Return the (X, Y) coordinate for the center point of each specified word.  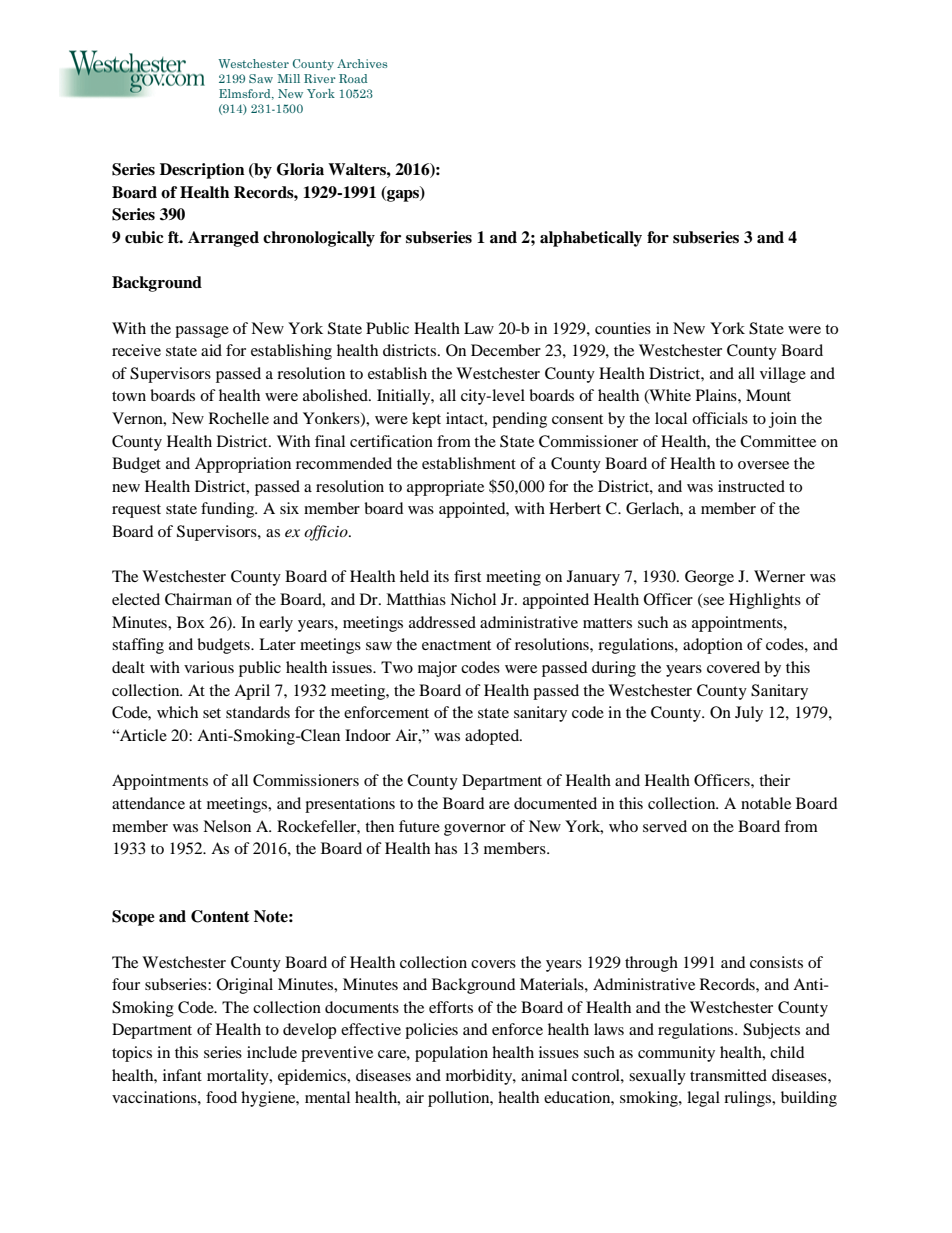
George (709, 578)
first (467, 576)
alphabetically (591, 239)
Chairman (198, 599)
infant (182, 1075)
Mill (289, 78)
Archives (362, 63)
